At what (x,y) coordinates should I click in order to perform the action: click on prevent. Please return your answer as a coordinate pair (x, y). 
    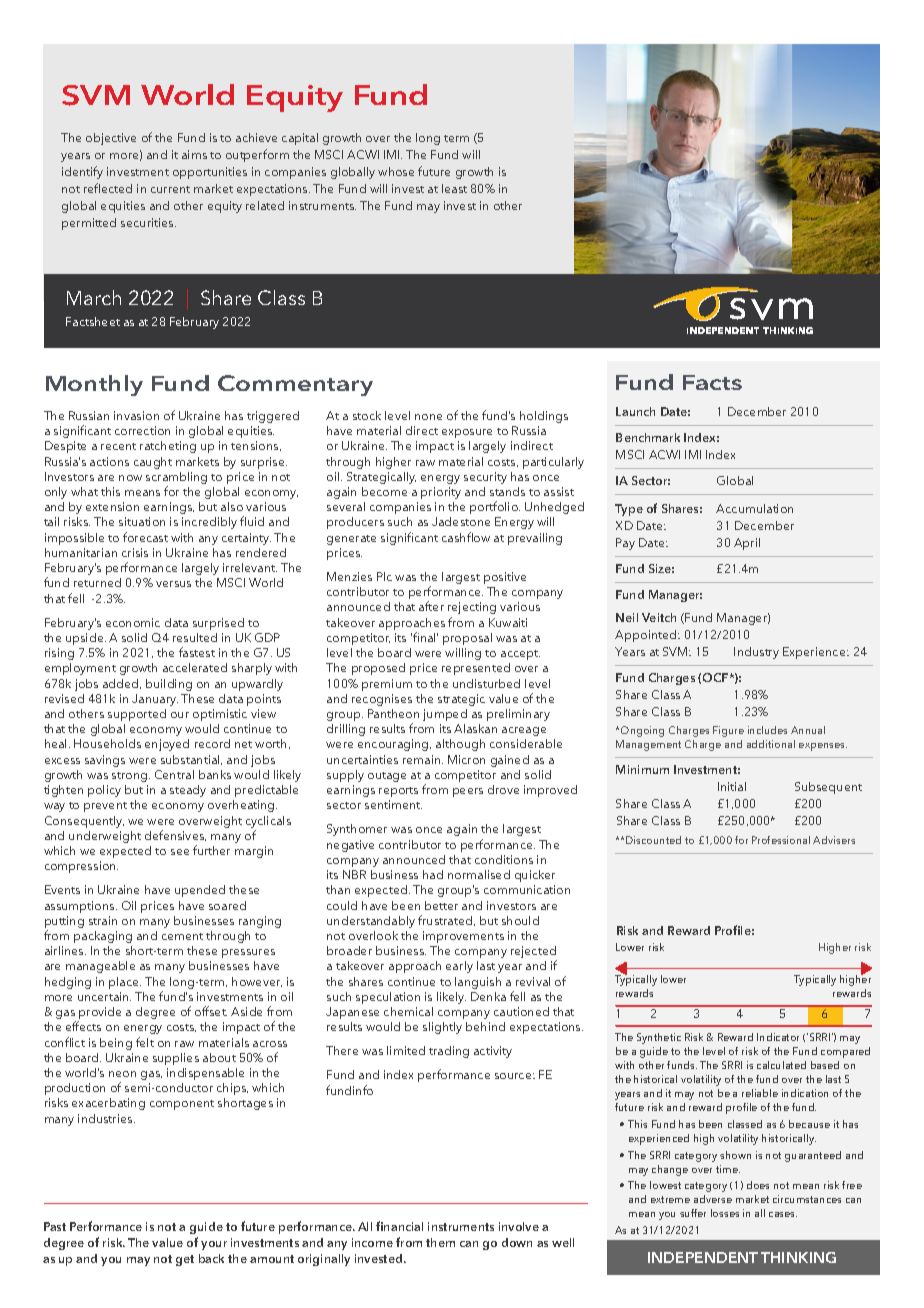
    Looking at the image, I should click on (105, 807).
